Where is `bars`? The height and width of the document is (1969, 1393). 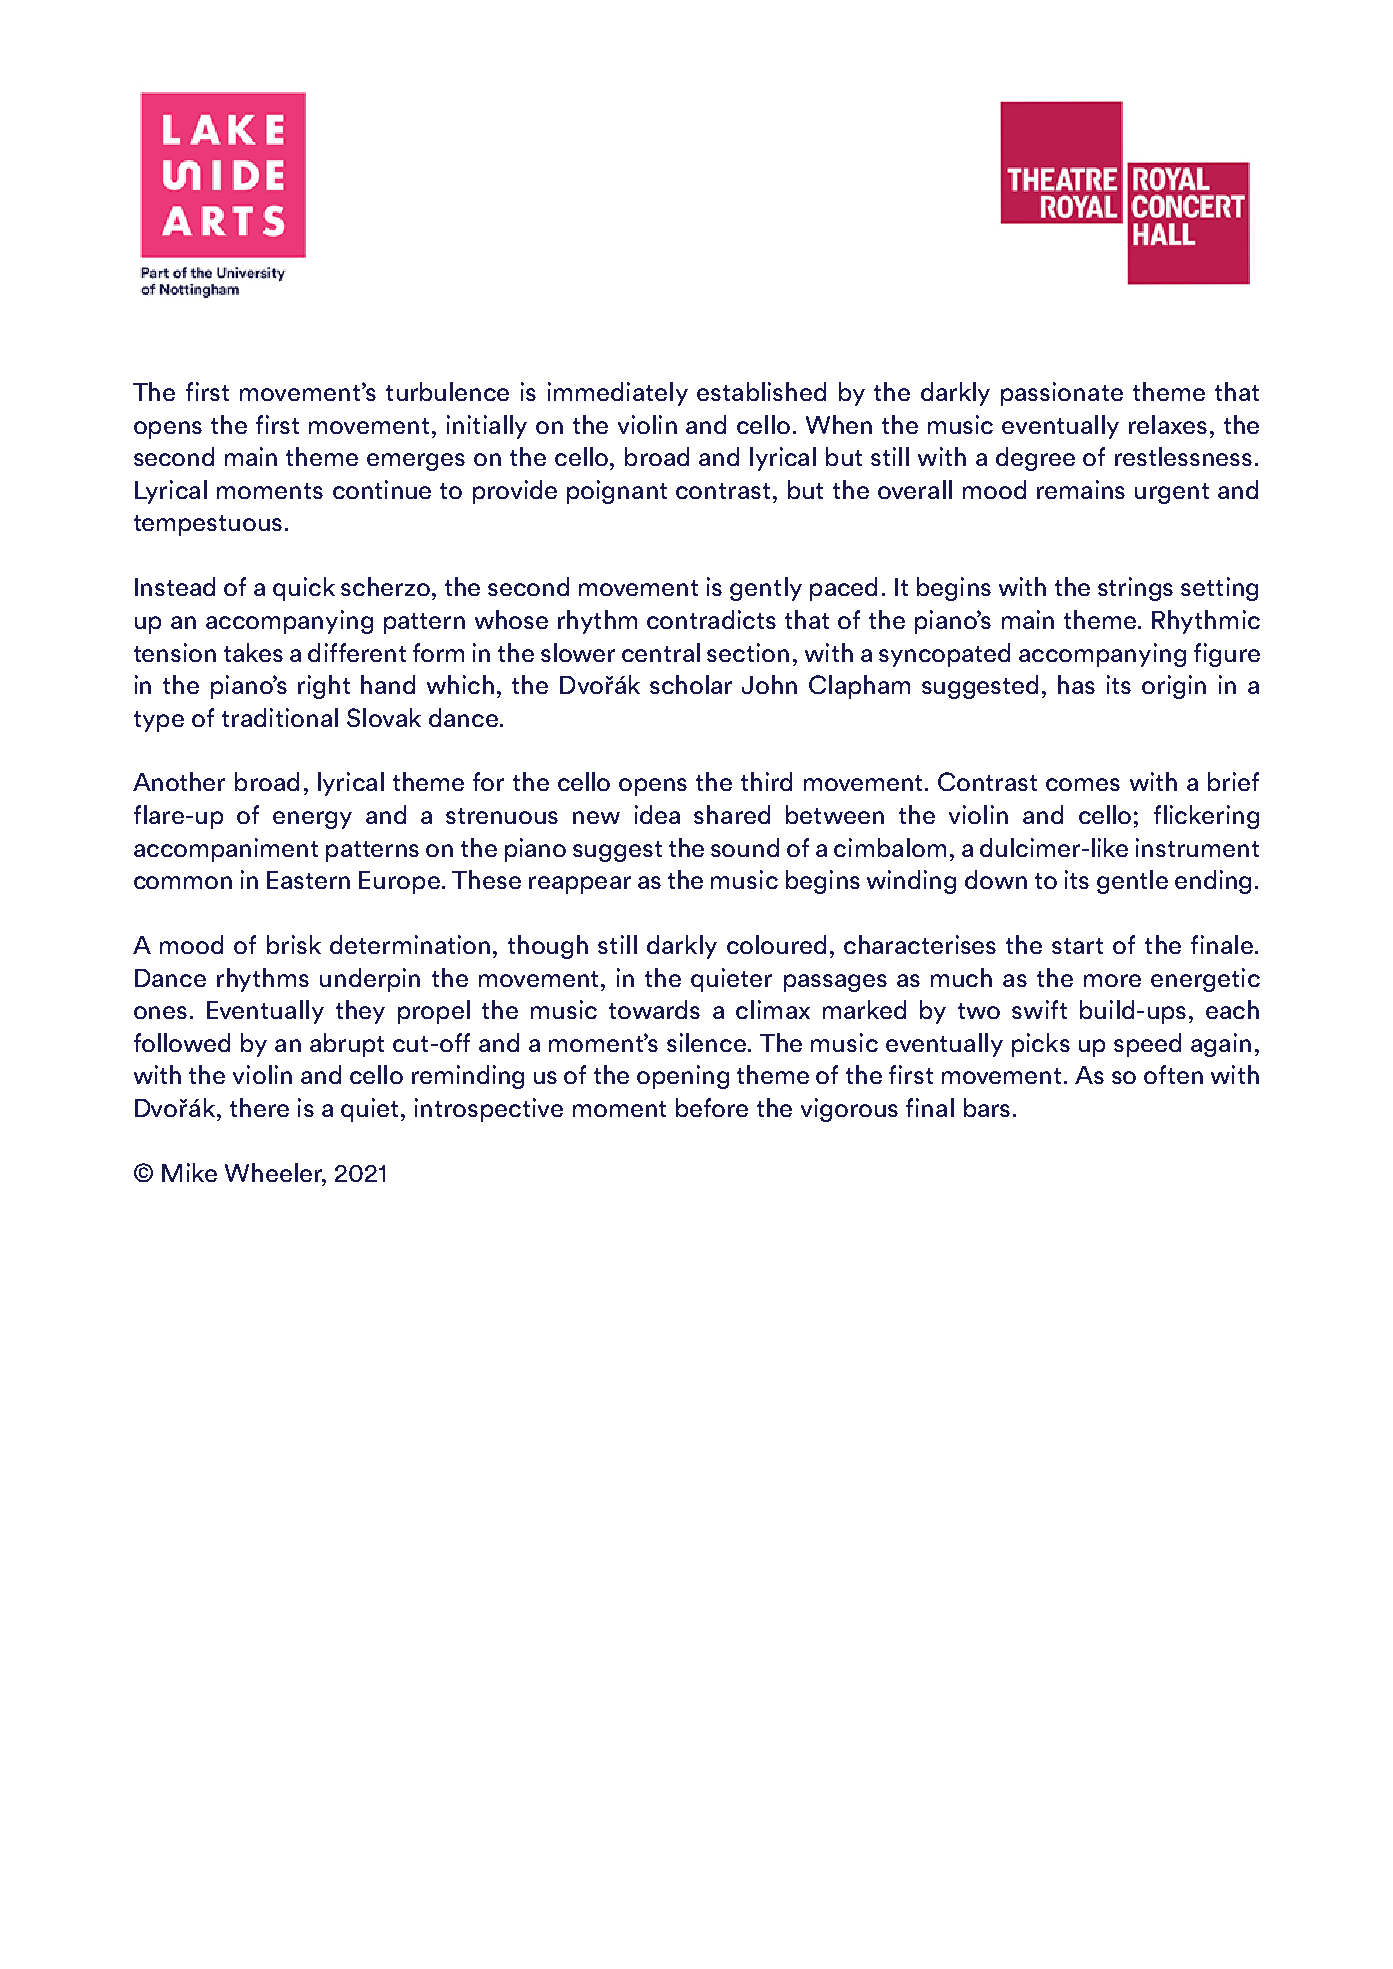
bars is located at coordinates (987, 1107).
